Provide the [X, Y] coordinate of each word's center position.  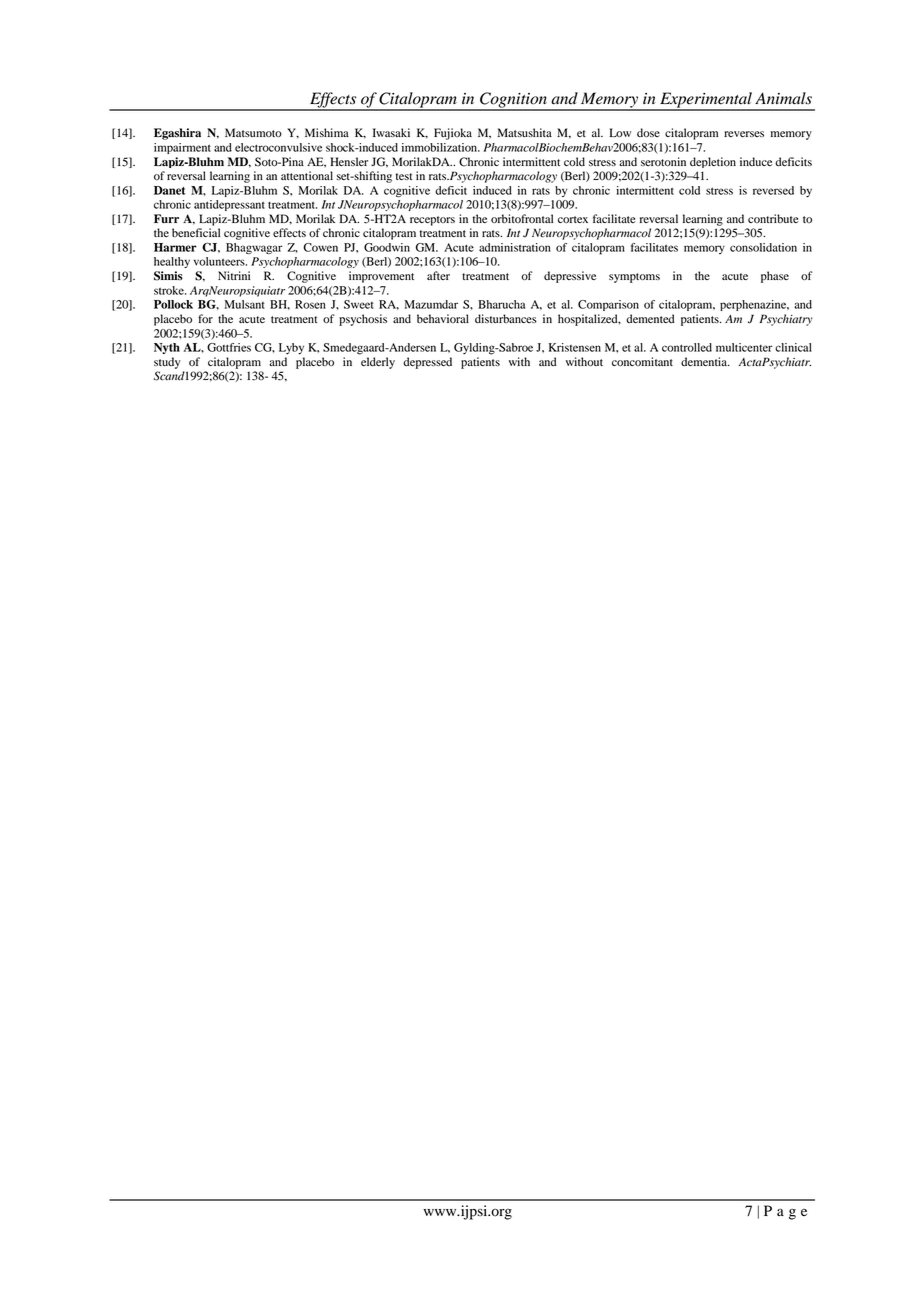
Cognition [513, 101]
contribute [773, 218]
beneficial [196, 233]
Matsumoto [253, 133]
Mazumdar [431, 304]
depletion [713, 162]
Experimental [706, 101]
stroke [170, 290]
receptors [432, 221]
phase [775, 277]
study [167, 363]
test [404, 176]
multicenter [744, 347]
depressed [427, 363]
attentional [307, 175]
